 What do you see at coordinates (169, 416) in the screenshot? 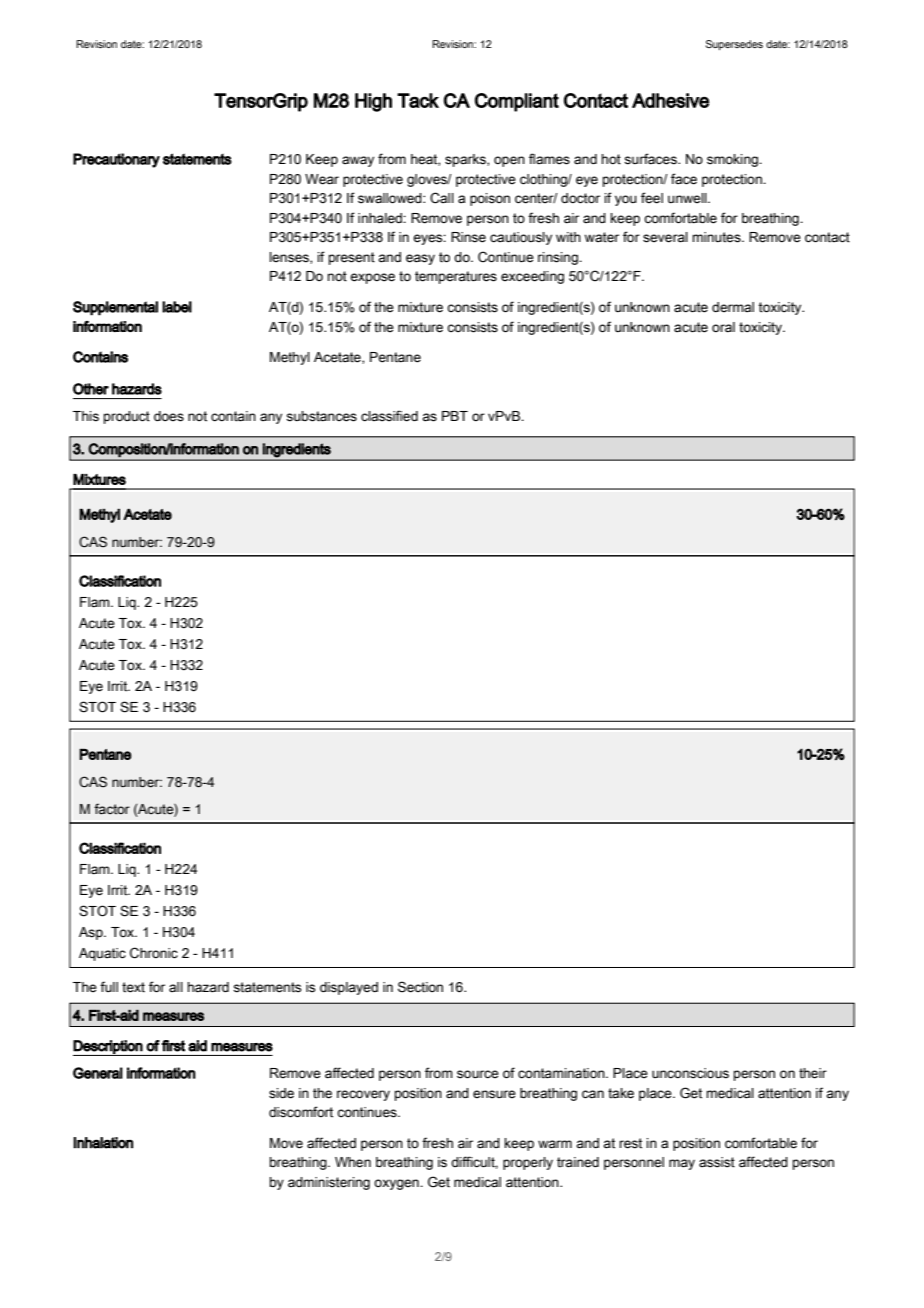
I see `does` at bounding box center [169, 416].
